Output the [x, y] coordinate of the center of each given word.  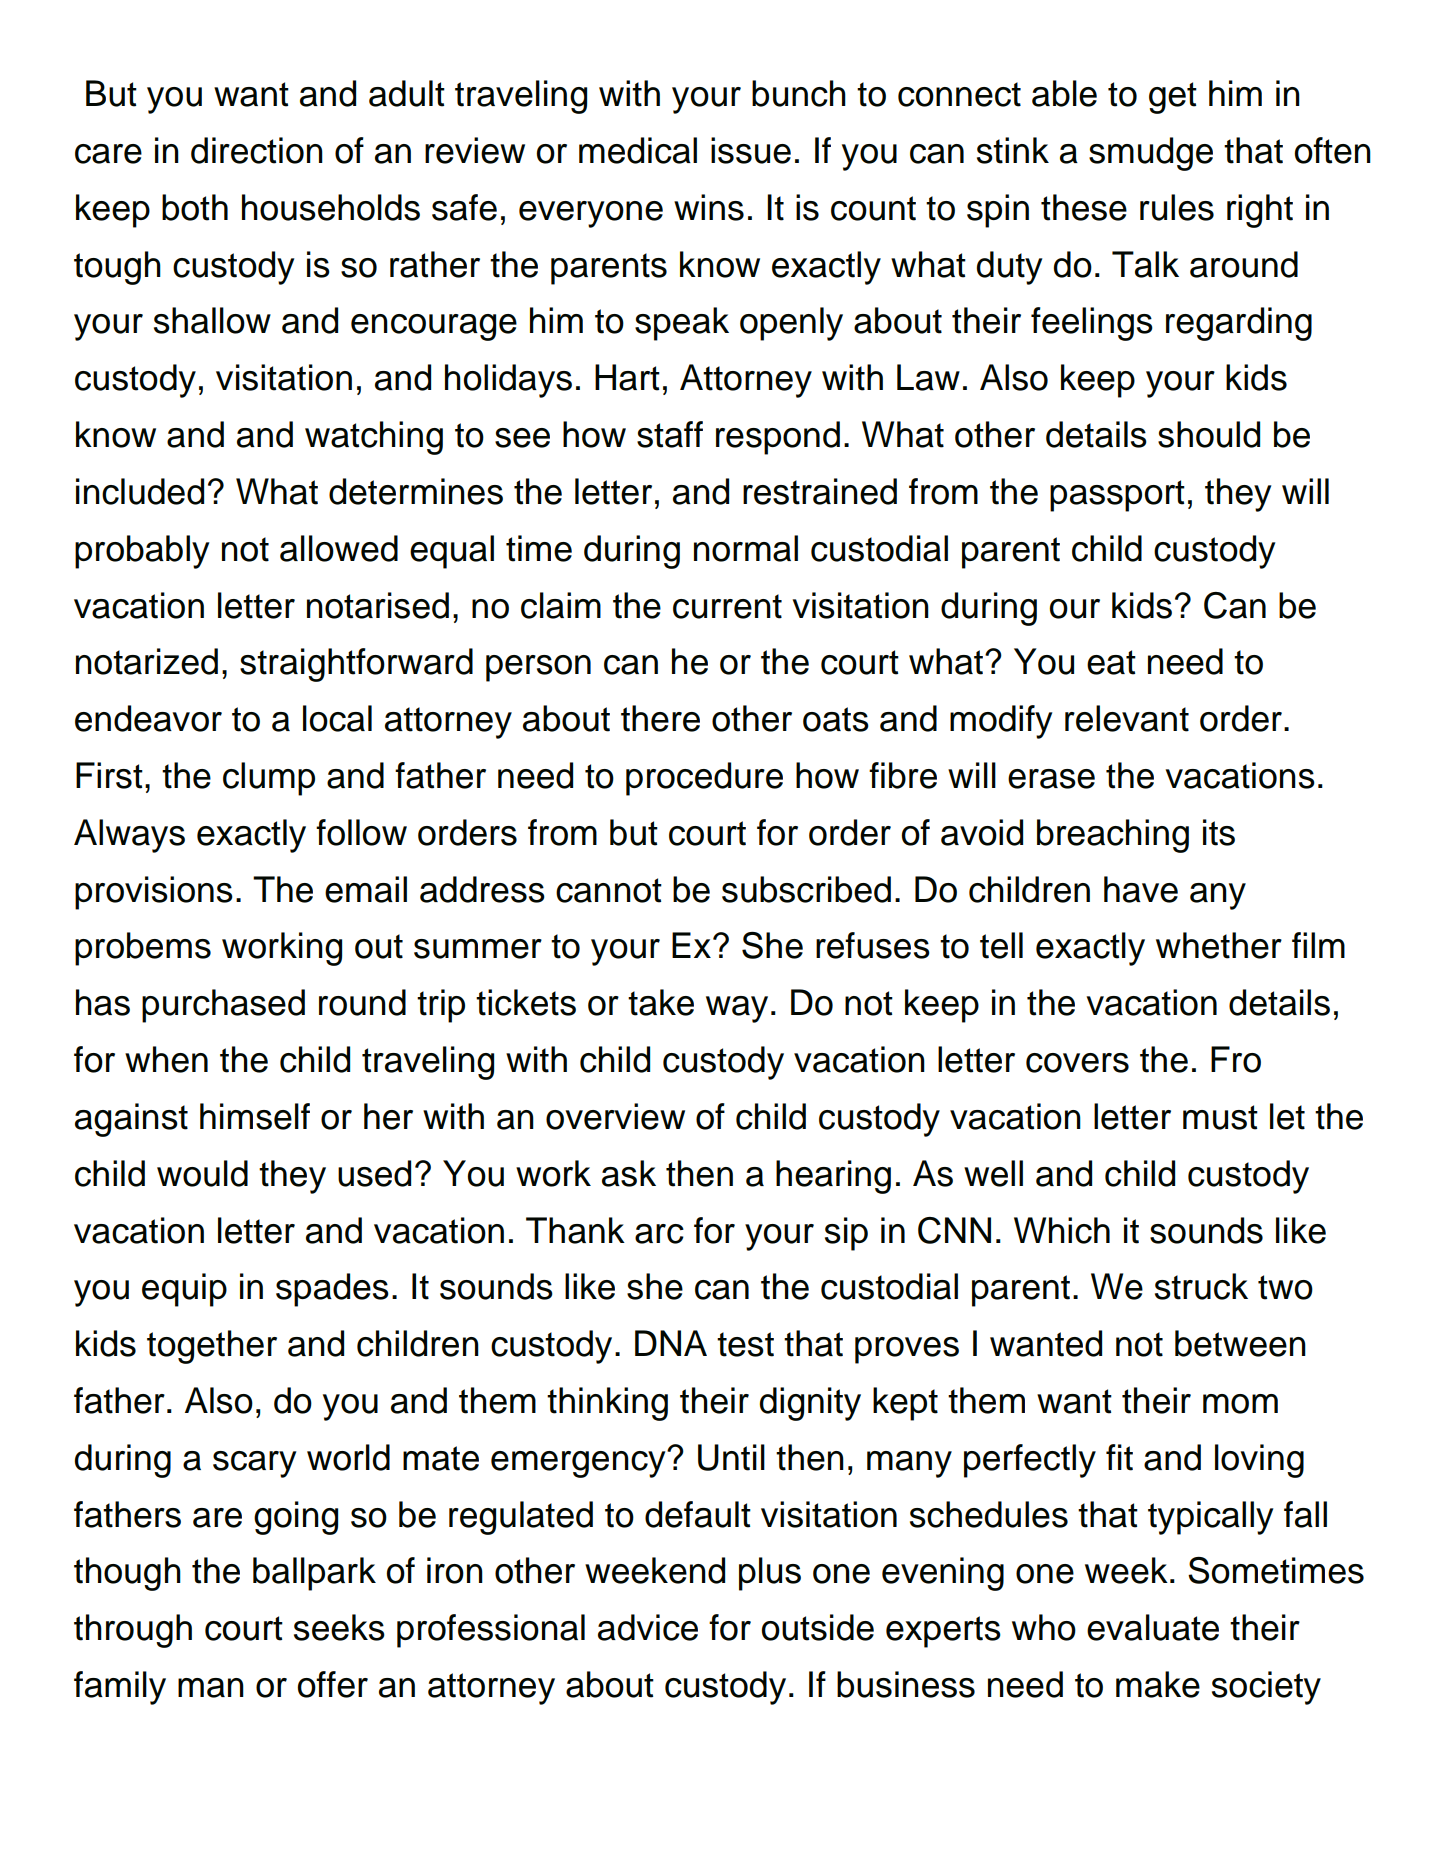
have [1141, 889]
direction [257, 150]
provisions [154, 893]
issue [751, 150]
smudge [1151, 154]
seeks [339, 1627]
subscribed [806, 889]
